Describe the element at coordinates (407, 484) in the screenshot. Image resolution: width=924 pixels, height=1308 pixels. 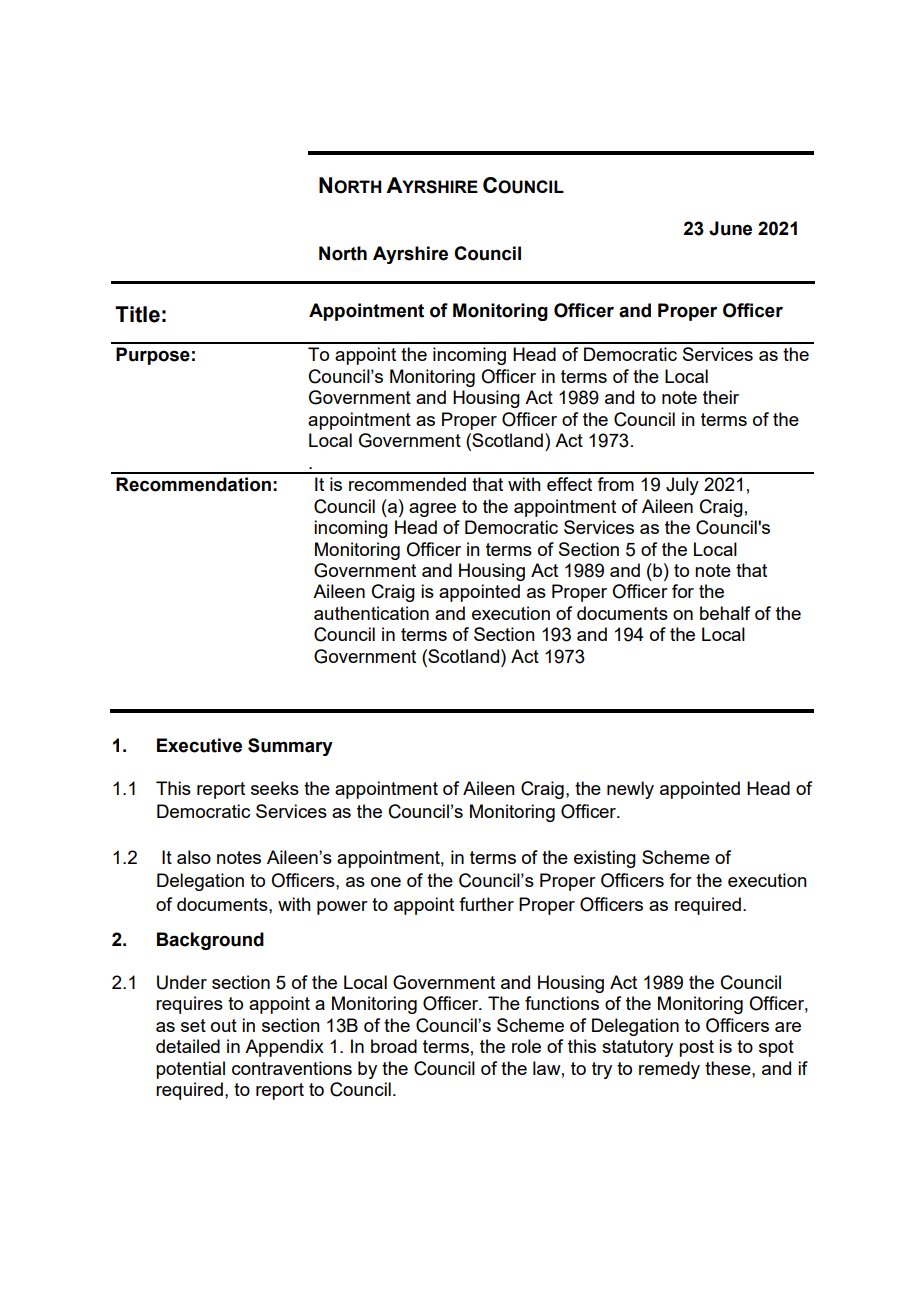
I see `recommended` at that location.
